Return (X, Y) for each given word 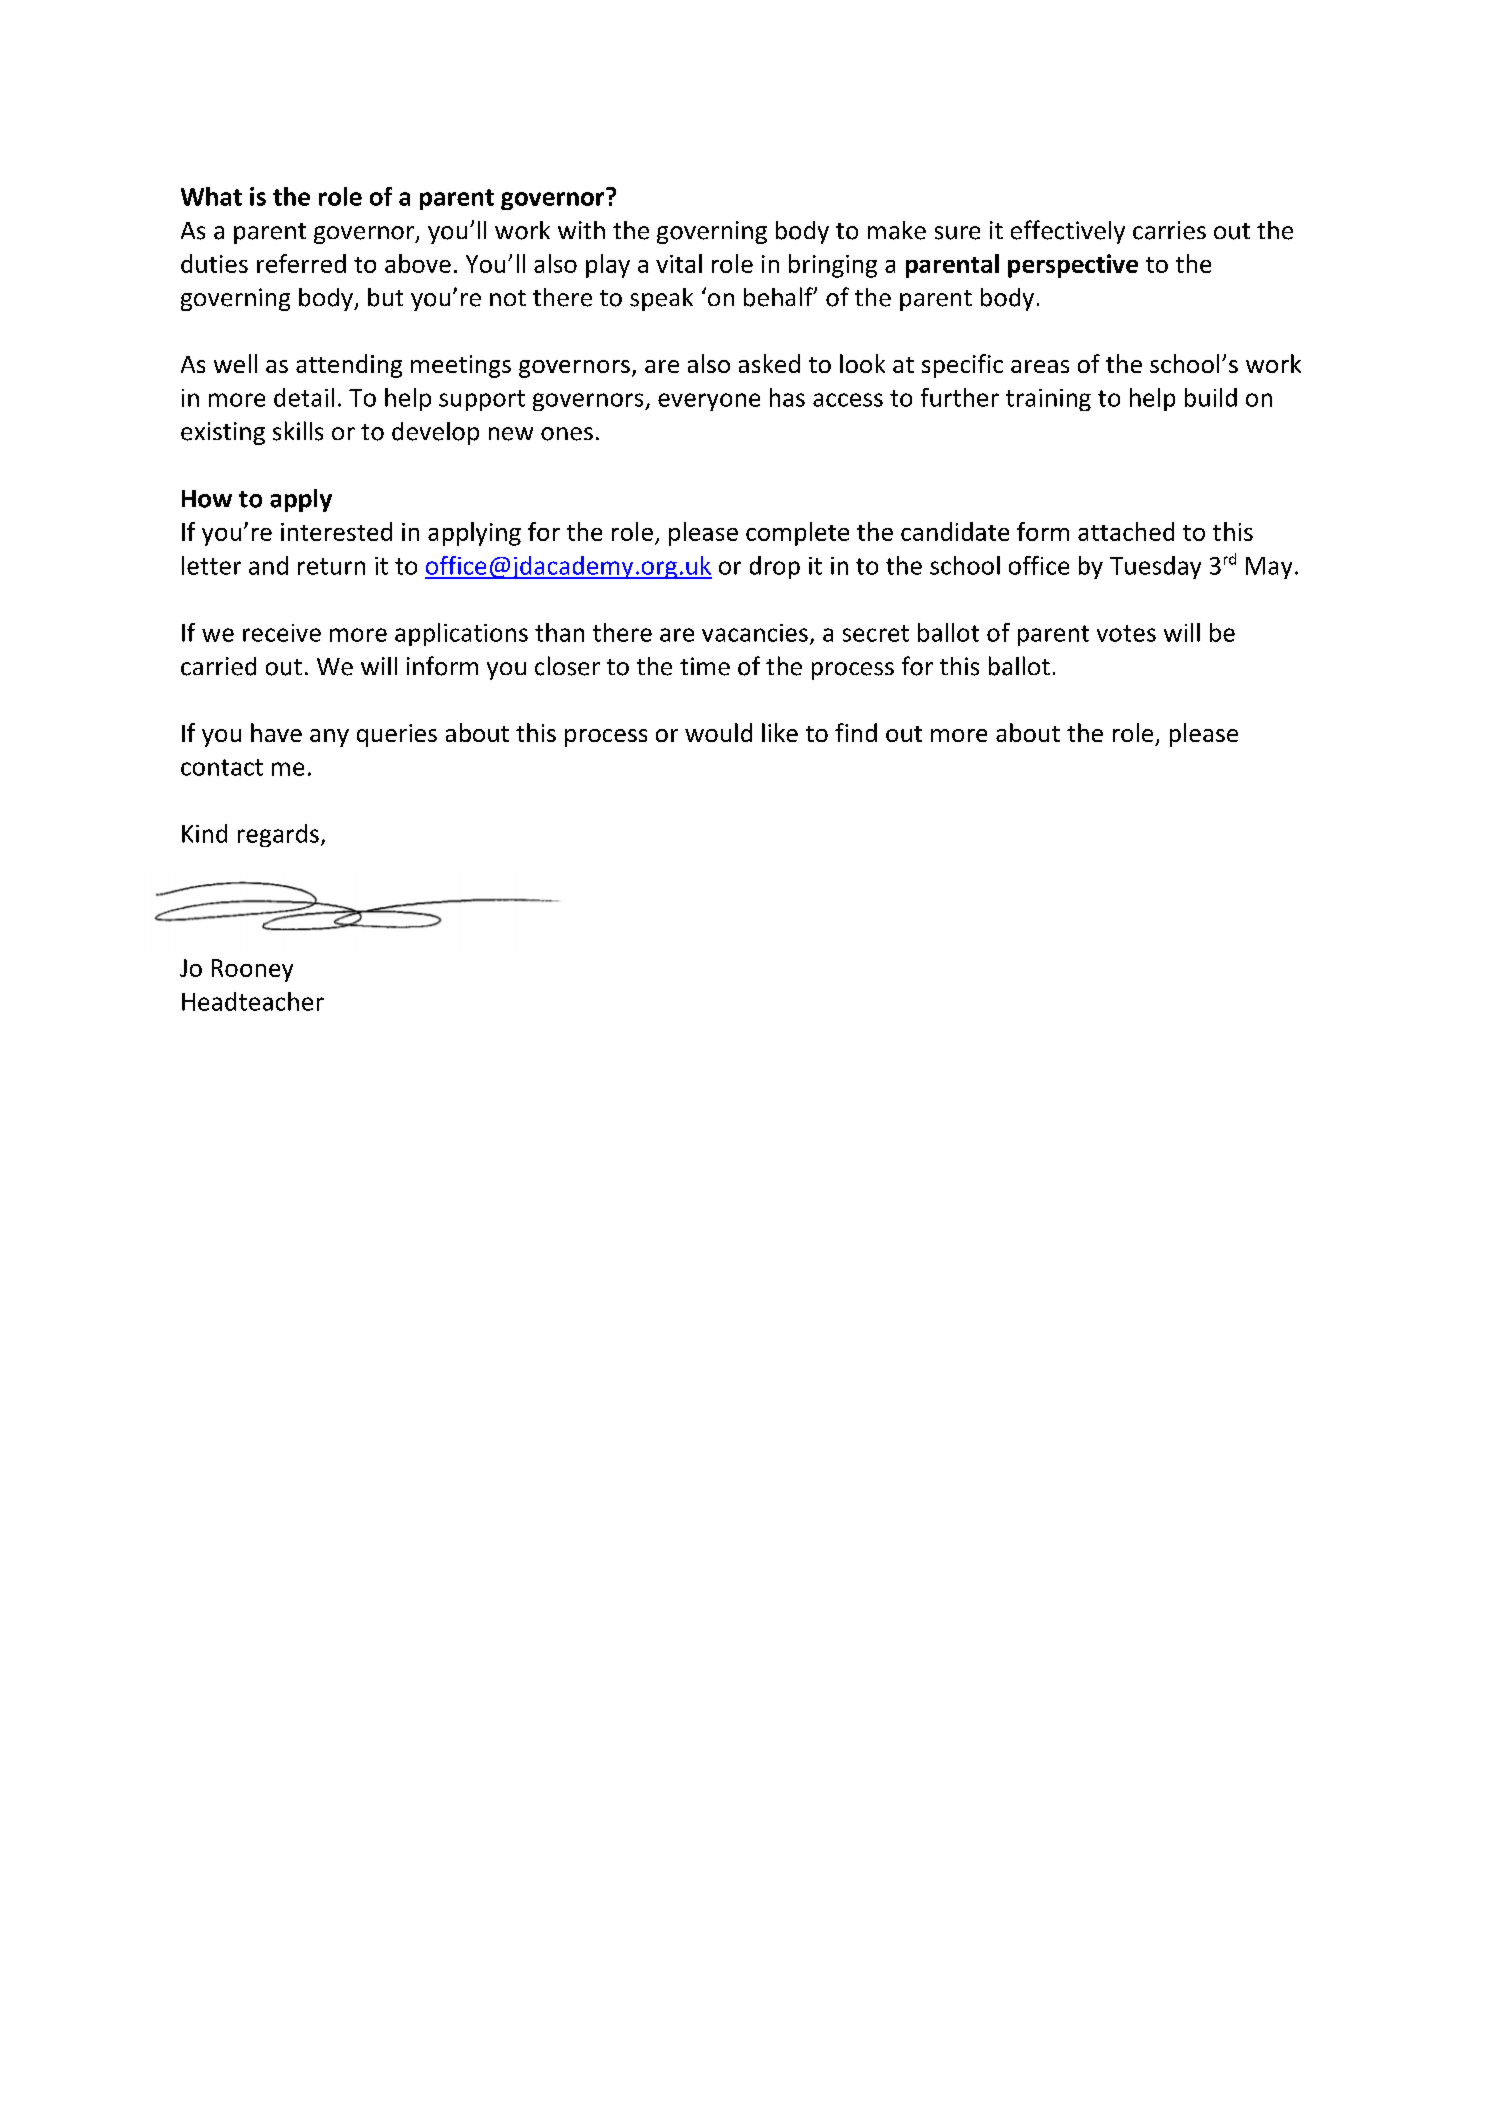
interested (336, 531)
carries (1169, 230)
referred (301, 263)
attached (1126, 531)
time (705, 666)
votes (1126, 633)
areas (1040, 366)
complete (797, 534)
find (856, 732)
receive (282, 633)
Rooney (252, 970)
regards (278, 835)
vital (679, 263)
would (718, 732)
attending (349, 366)
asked (769, 363)
